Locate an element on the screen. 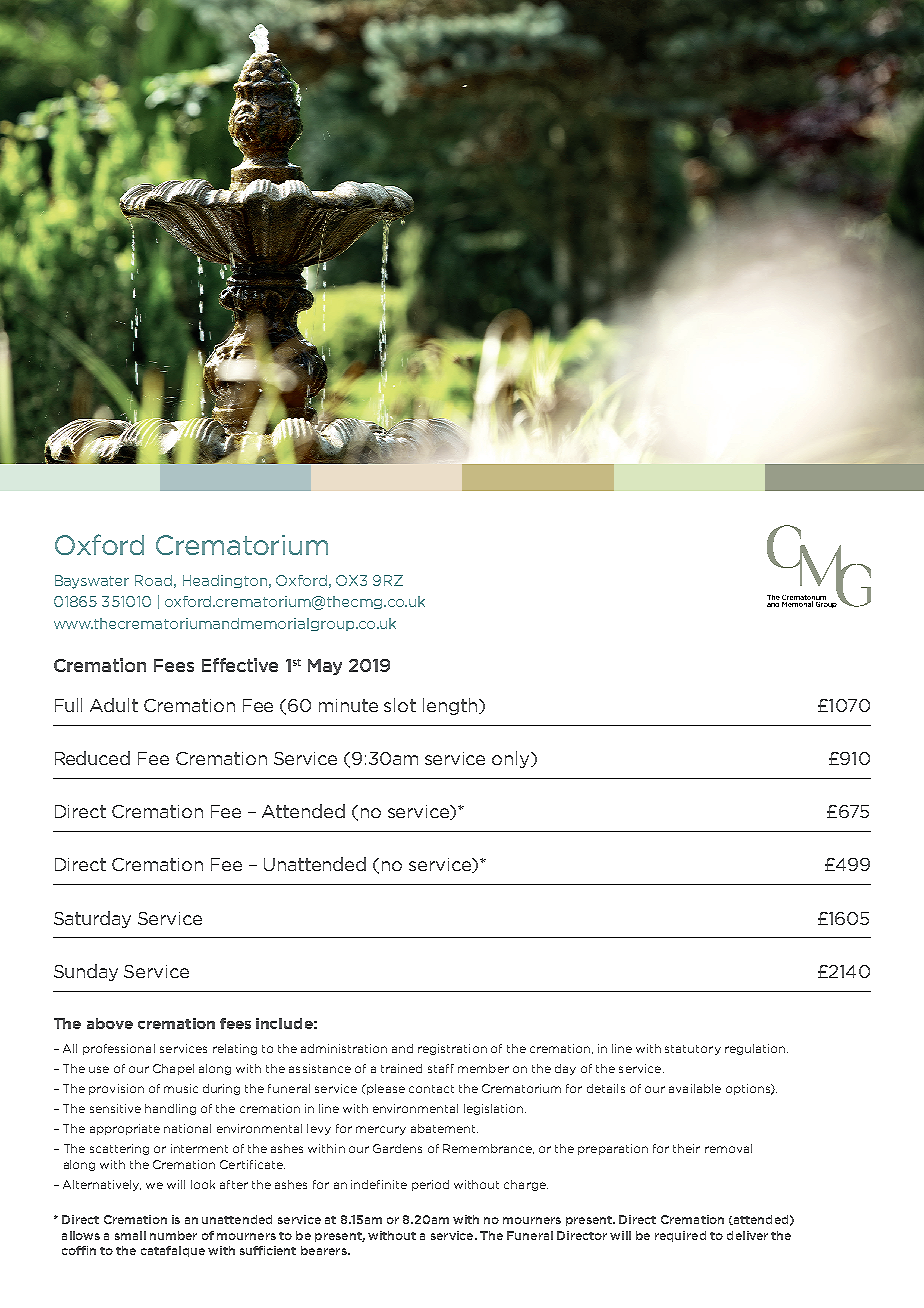 This screenshot has height=1308, width=924. statutory is located at coordinates (693, 1050).
